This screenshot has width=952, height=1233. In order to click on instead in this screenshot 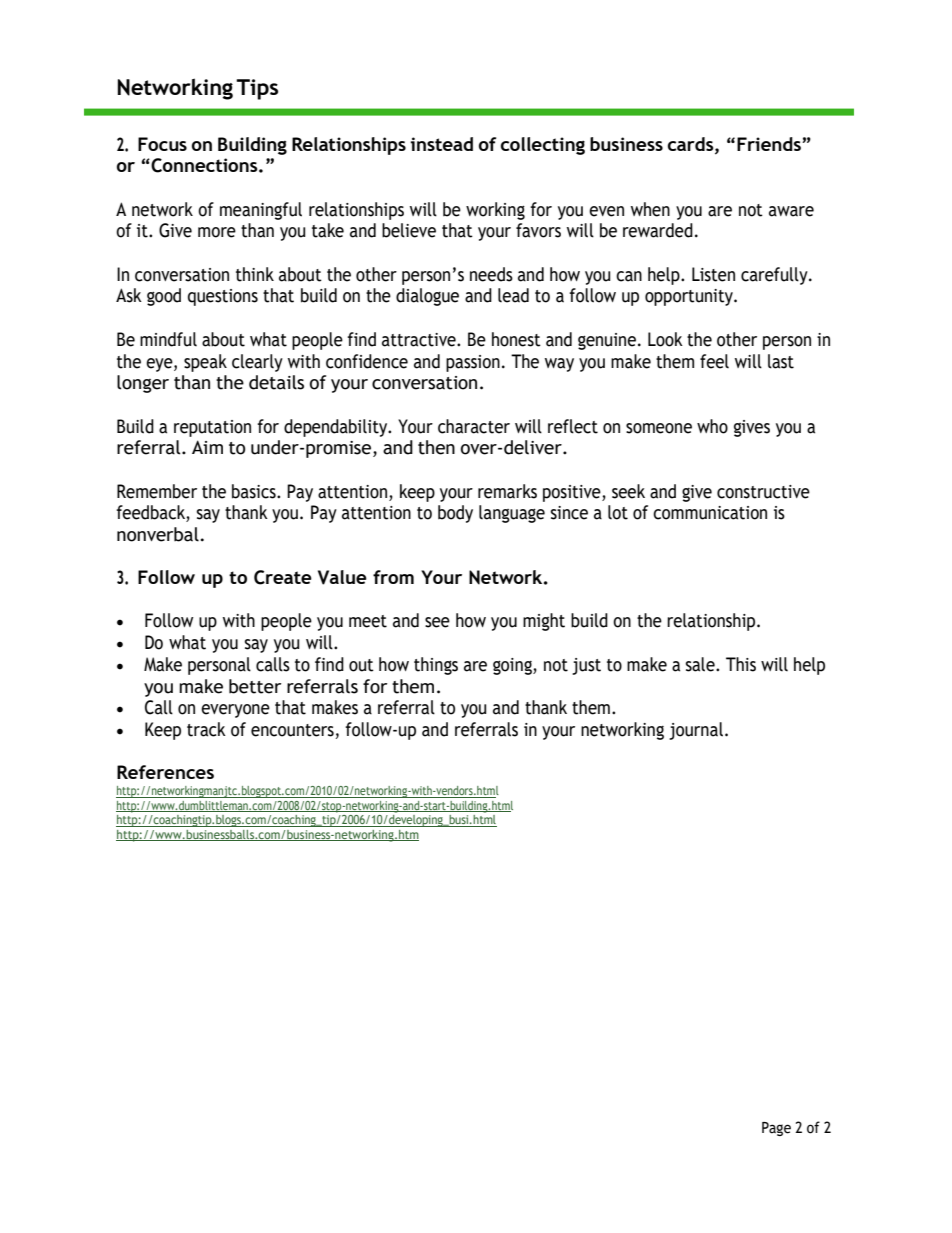, I will do `click(441, 144)`.
